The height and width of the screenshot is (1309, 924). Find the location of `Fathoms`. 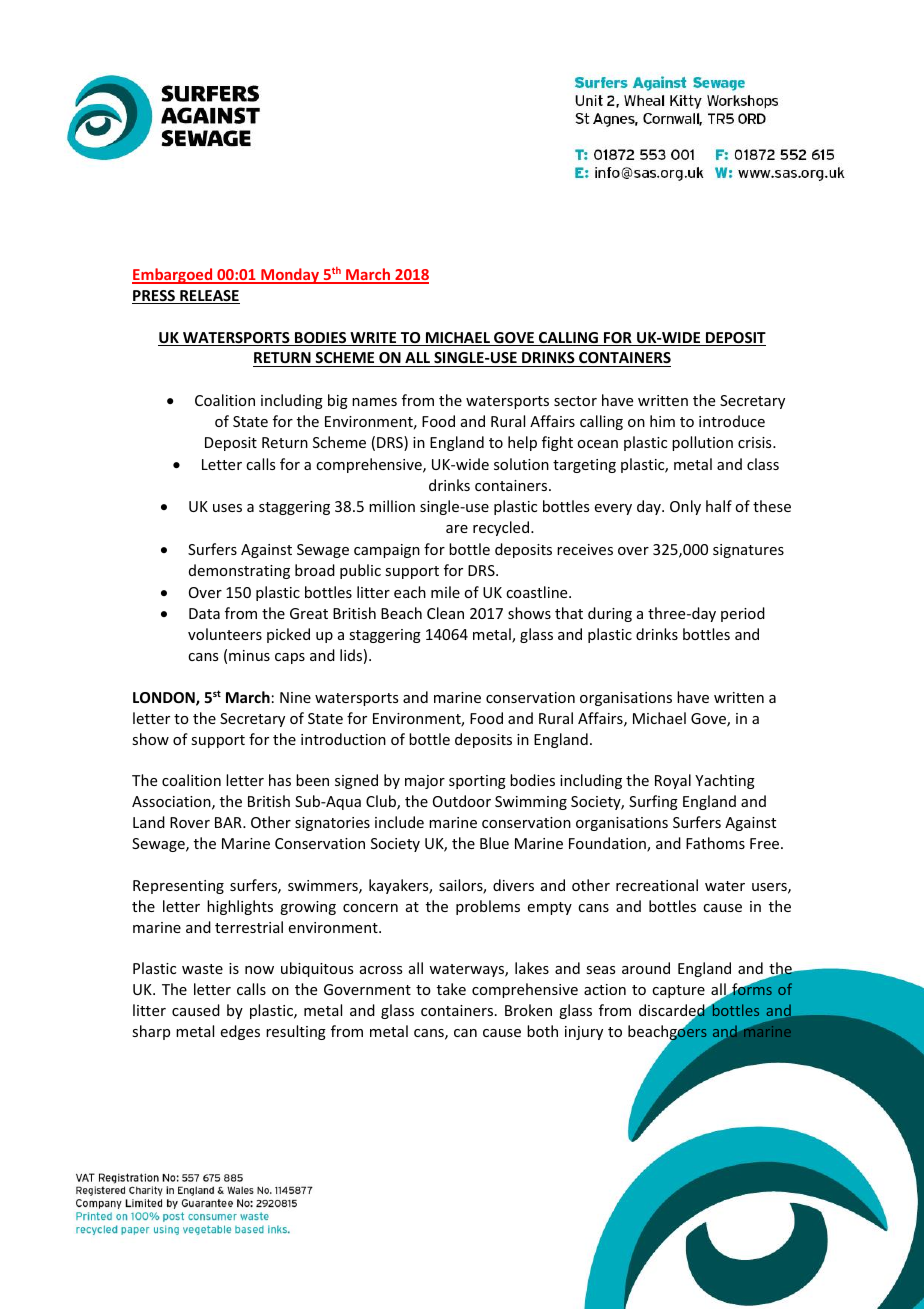

Fathoms is located at coordinates (715, 843).
